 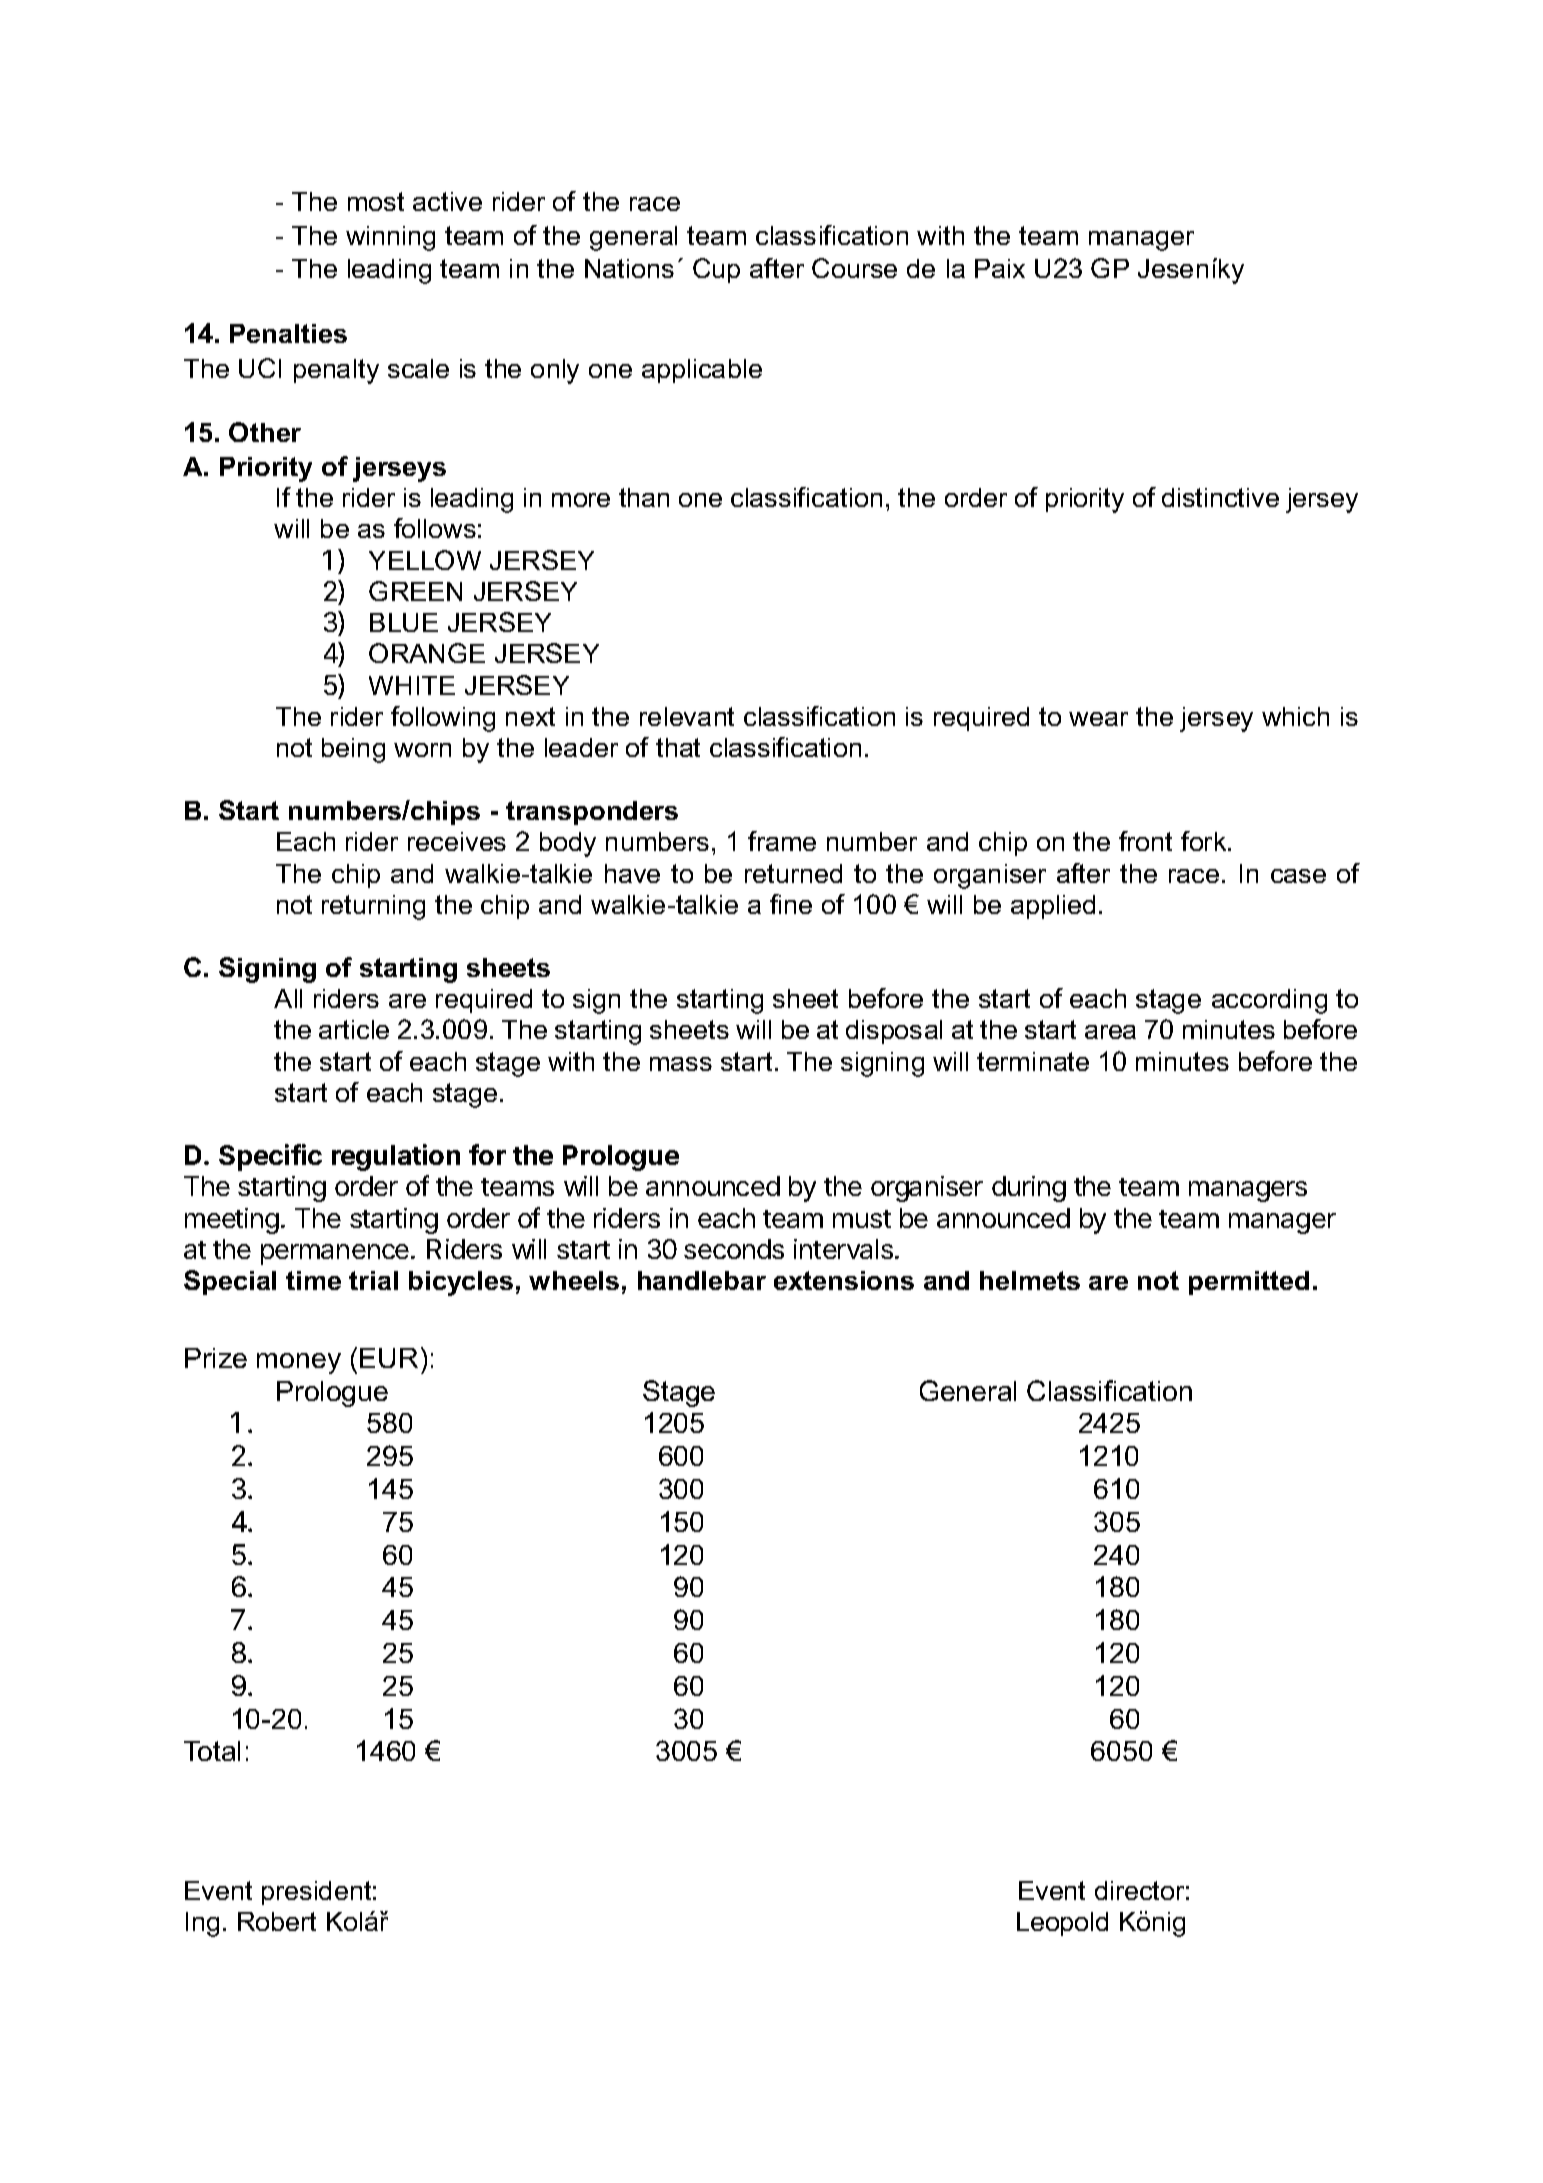 I want to click on permitted, so click(x=1249, y=1283).
